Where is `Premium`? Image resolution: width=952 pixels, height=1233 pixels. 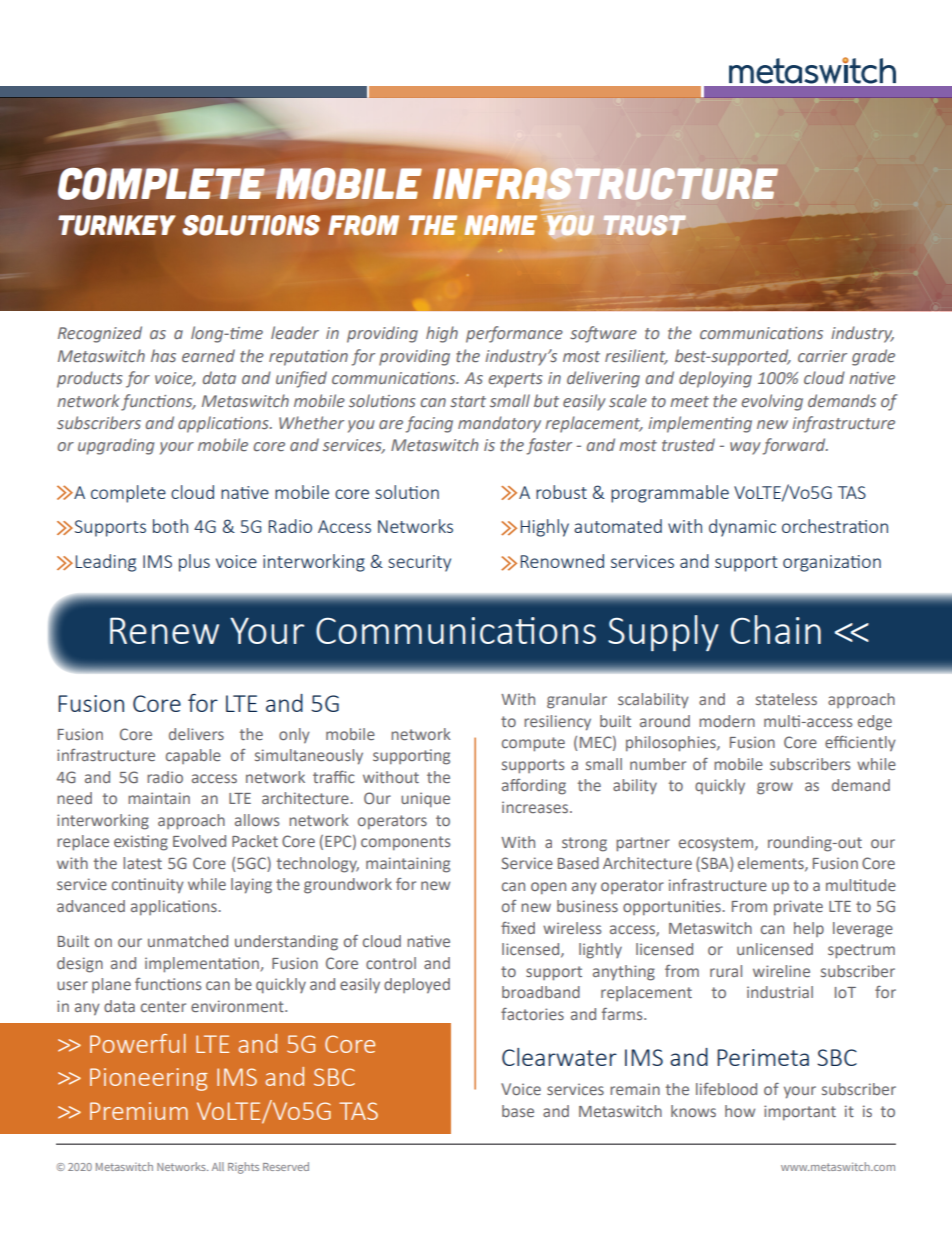
Premium is located at coordinates (139, 1111).
